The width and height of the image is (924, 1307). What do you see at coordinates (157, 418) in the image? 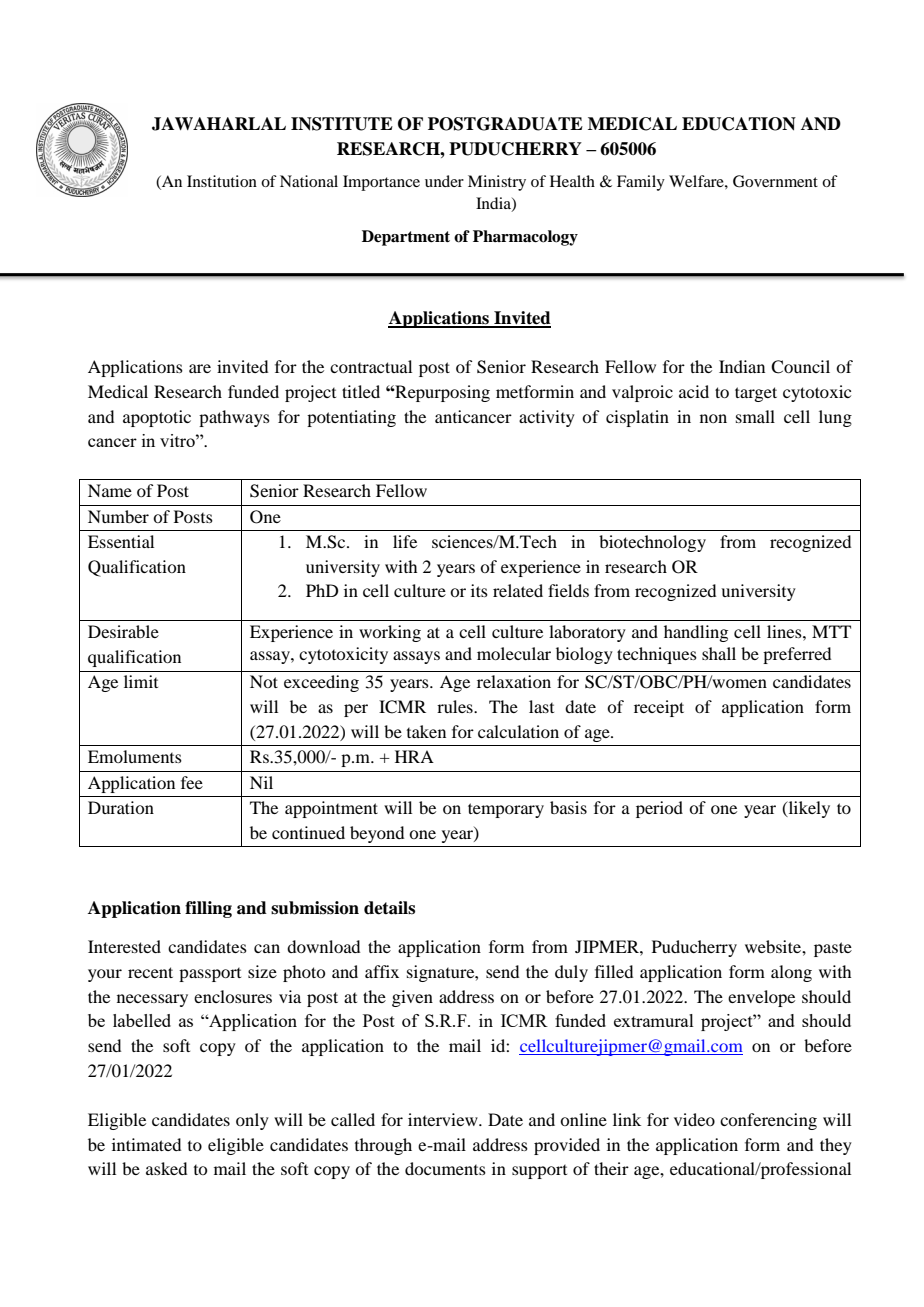
I see `apoptotic` at bounding box center [157, 418].
